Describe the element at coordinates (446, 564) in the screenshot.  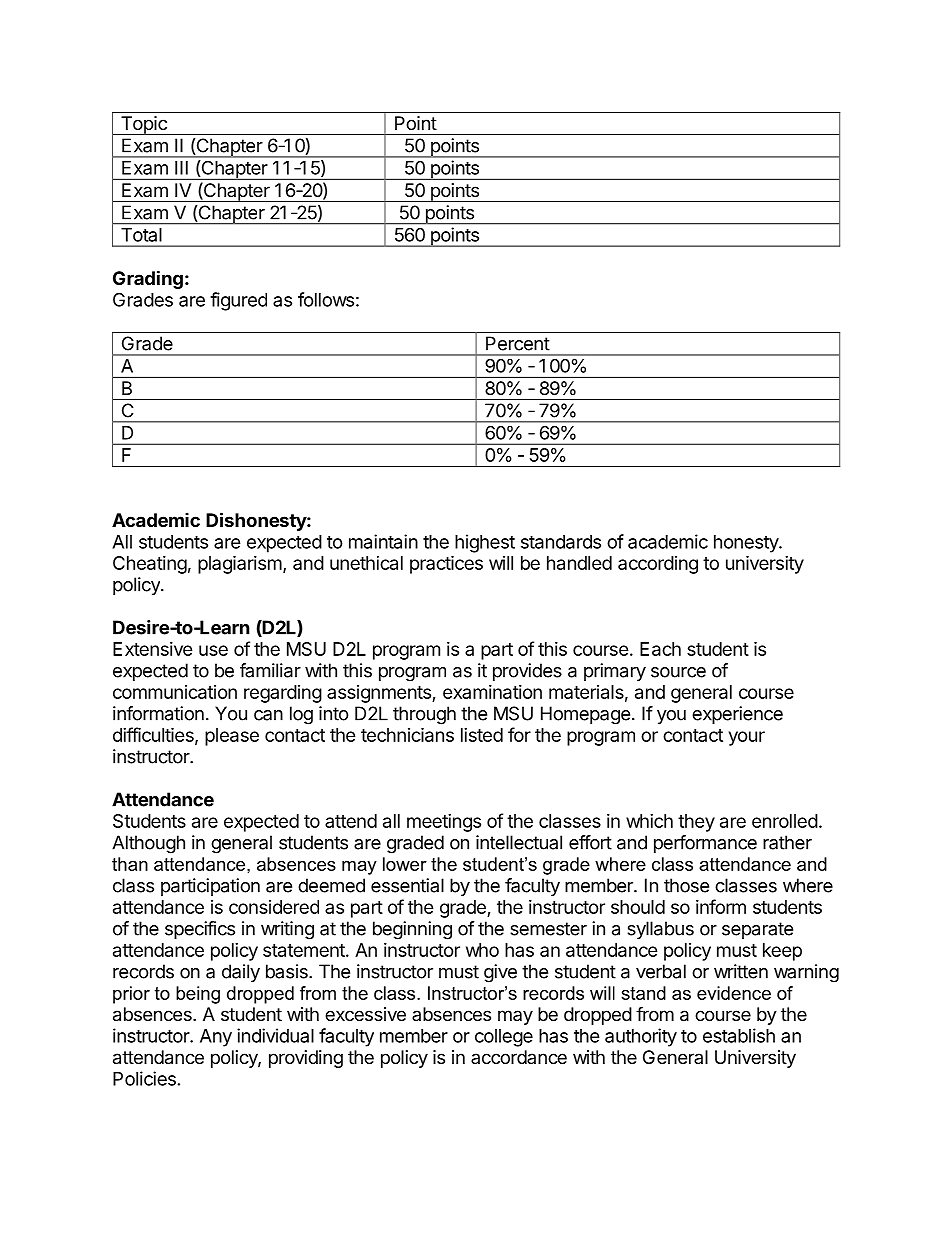
I see `practices` at that location.
